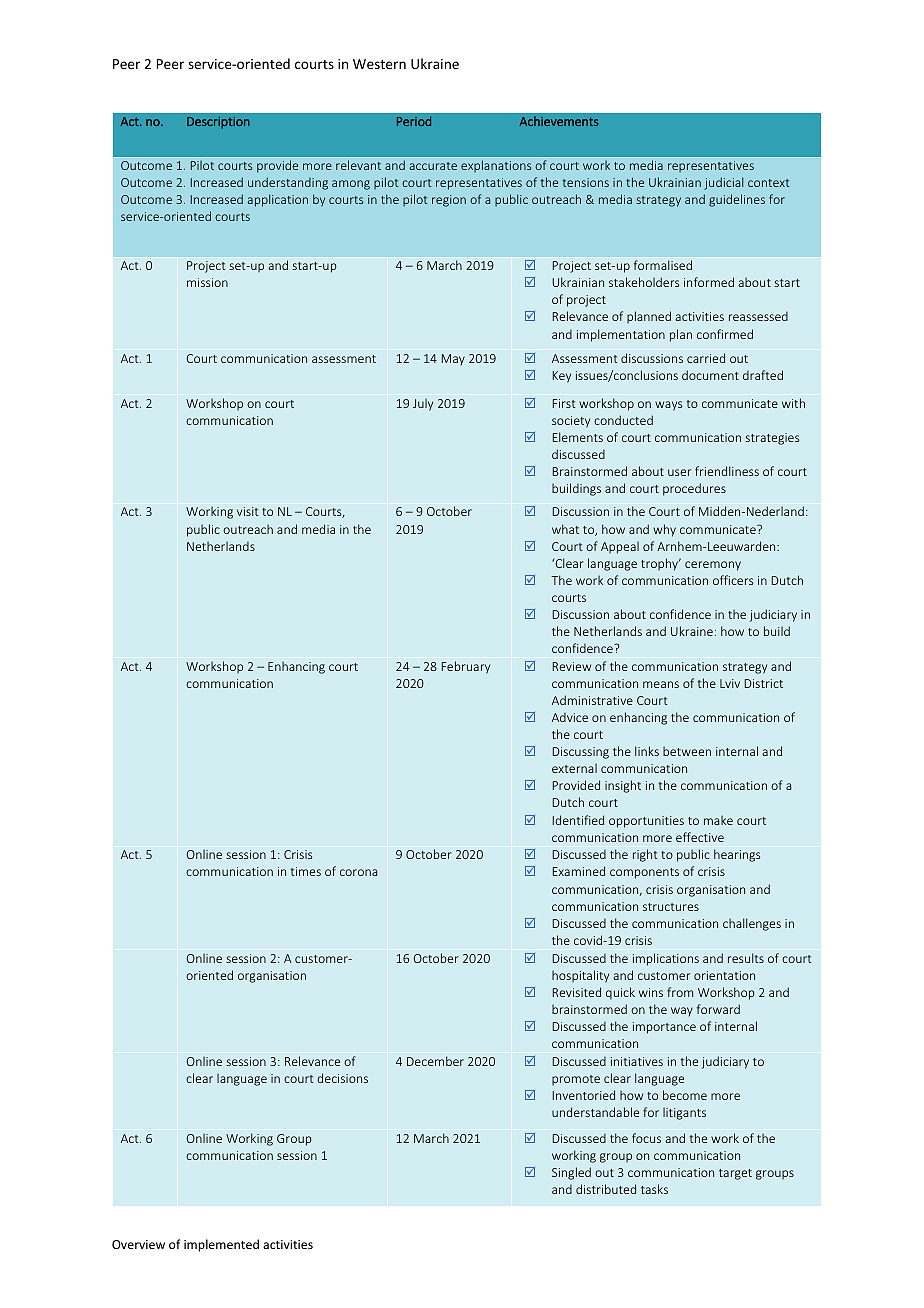  I want to click on Review, so click(572, 666).
